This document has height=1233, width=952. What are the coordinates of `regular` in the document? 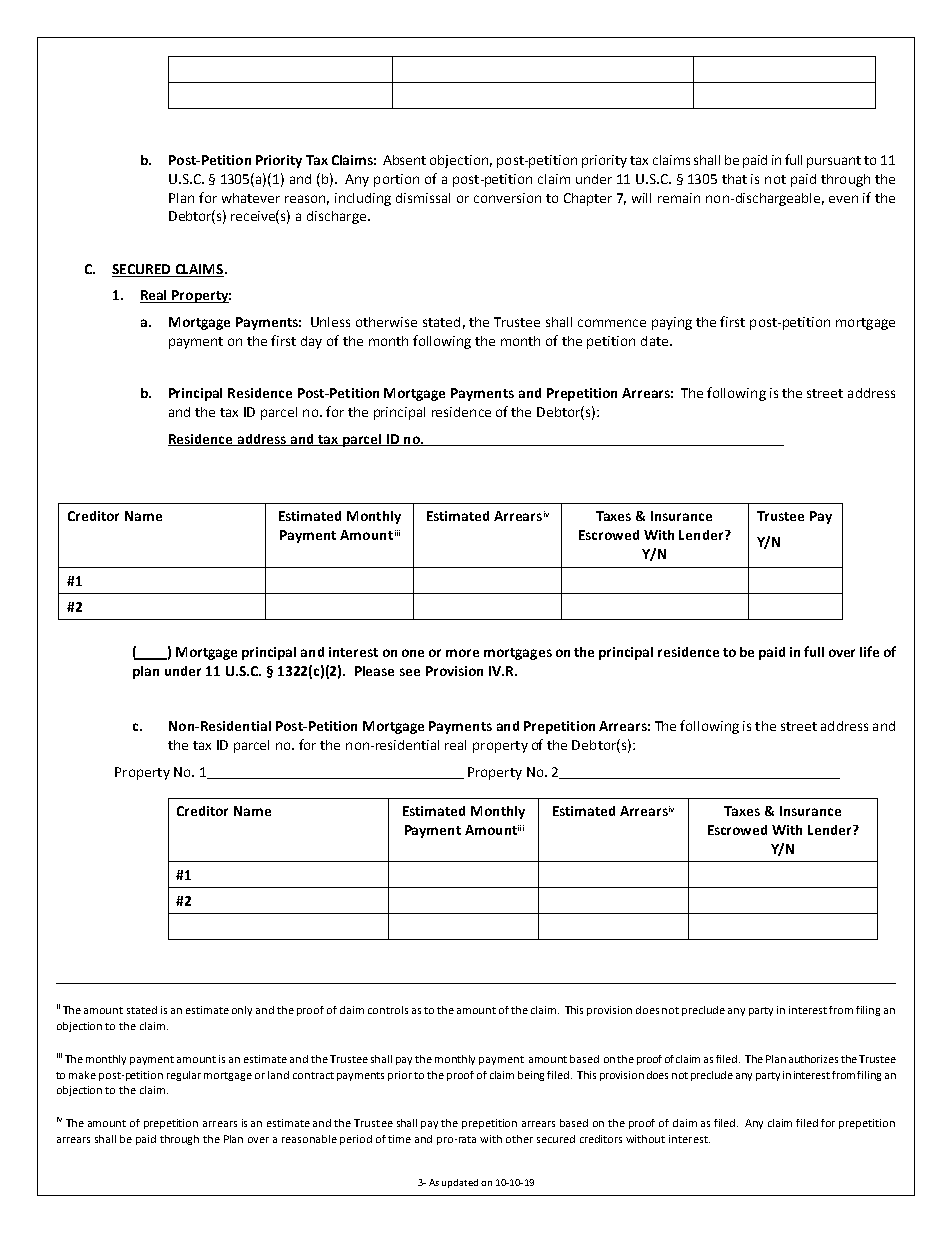 It's located at (184, 1076).
